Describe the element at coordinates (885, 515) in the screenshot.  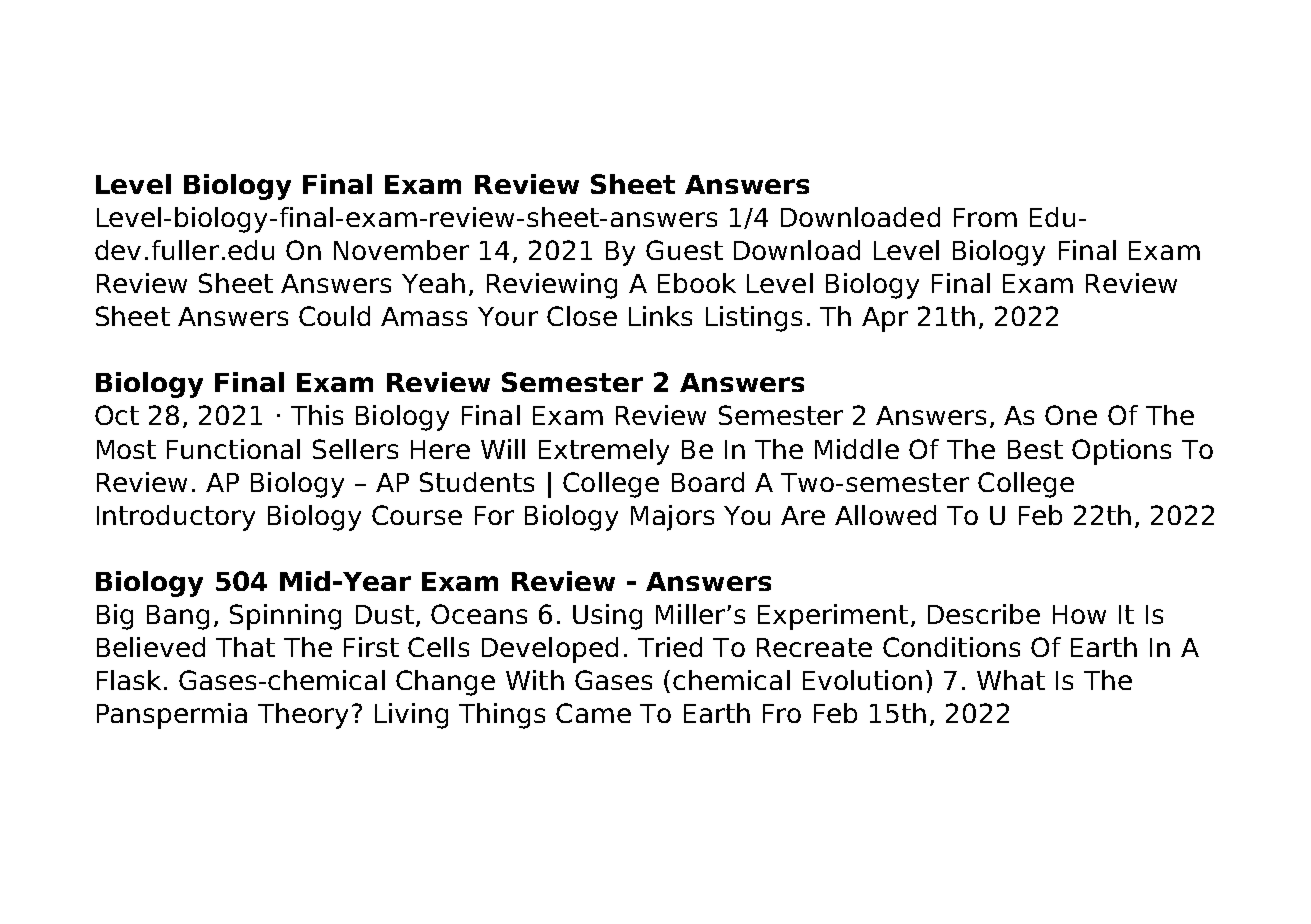
I see `Allowed` at that location.
